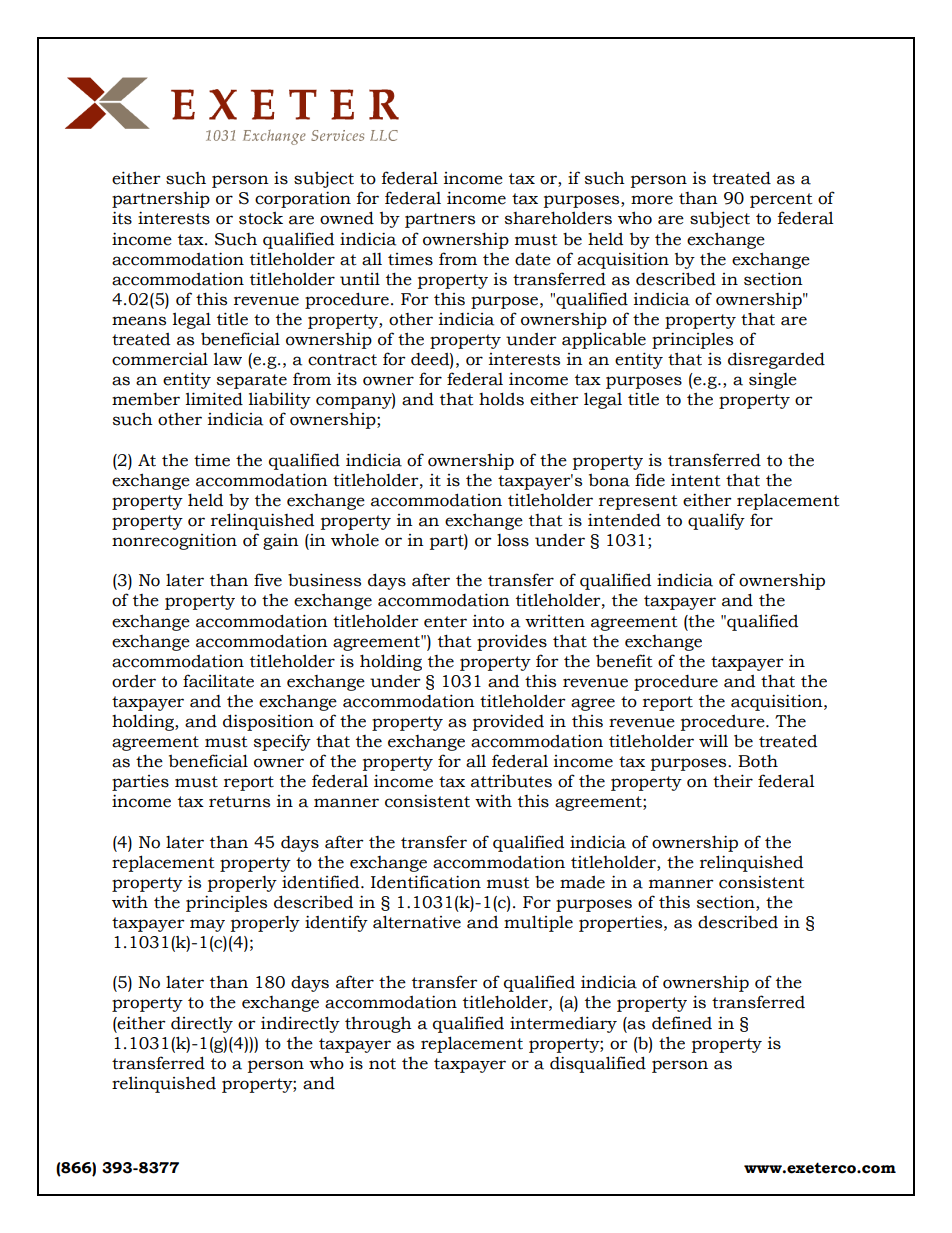 The image size is (952, 1233). What do you see at coordinates (696, 480) in the screenshot?
I see `intent` at bounding box center [696, 480].
